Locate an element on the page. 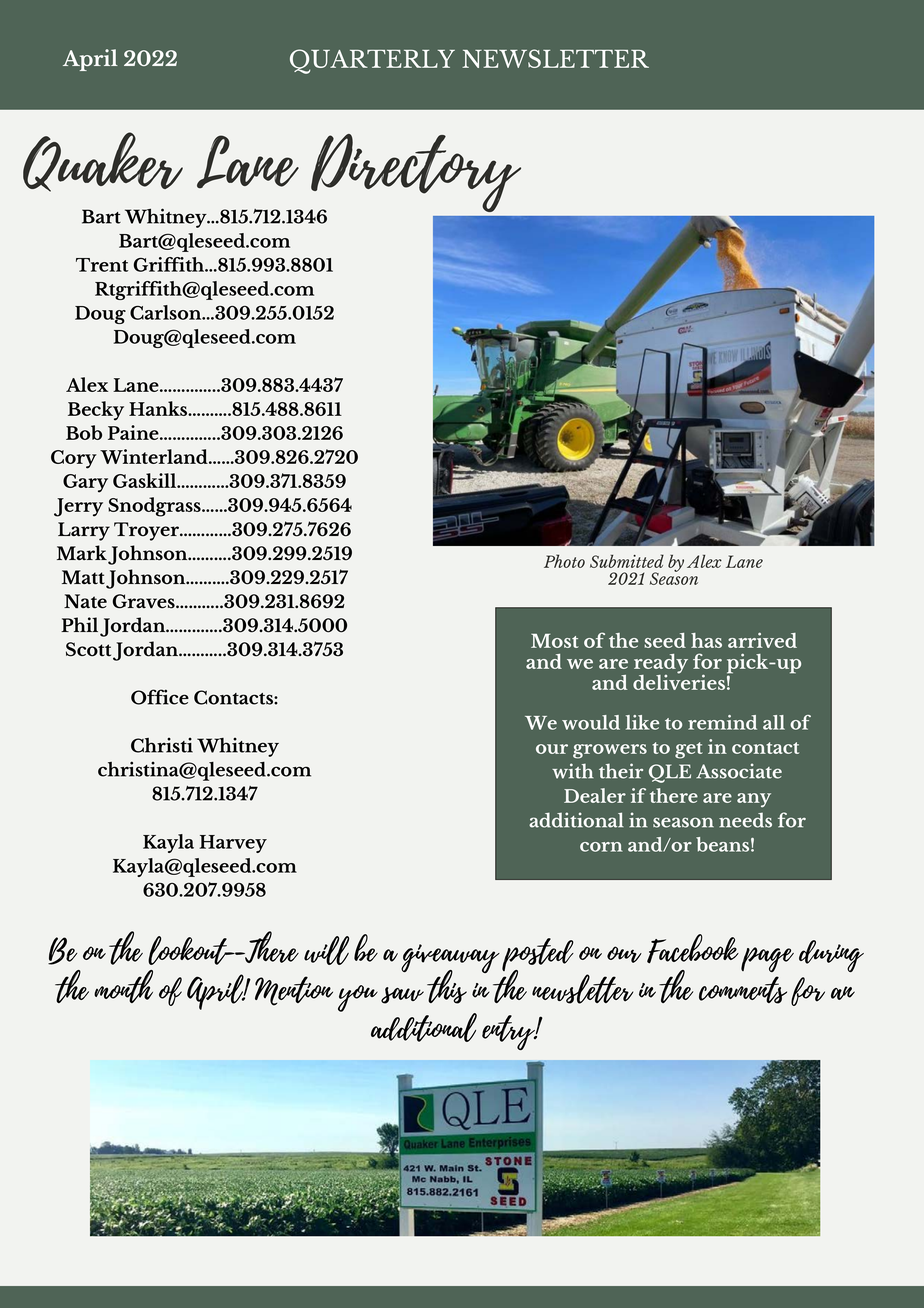 The image size is (924, 1308). Larry is located at coordinates (84, 531).
